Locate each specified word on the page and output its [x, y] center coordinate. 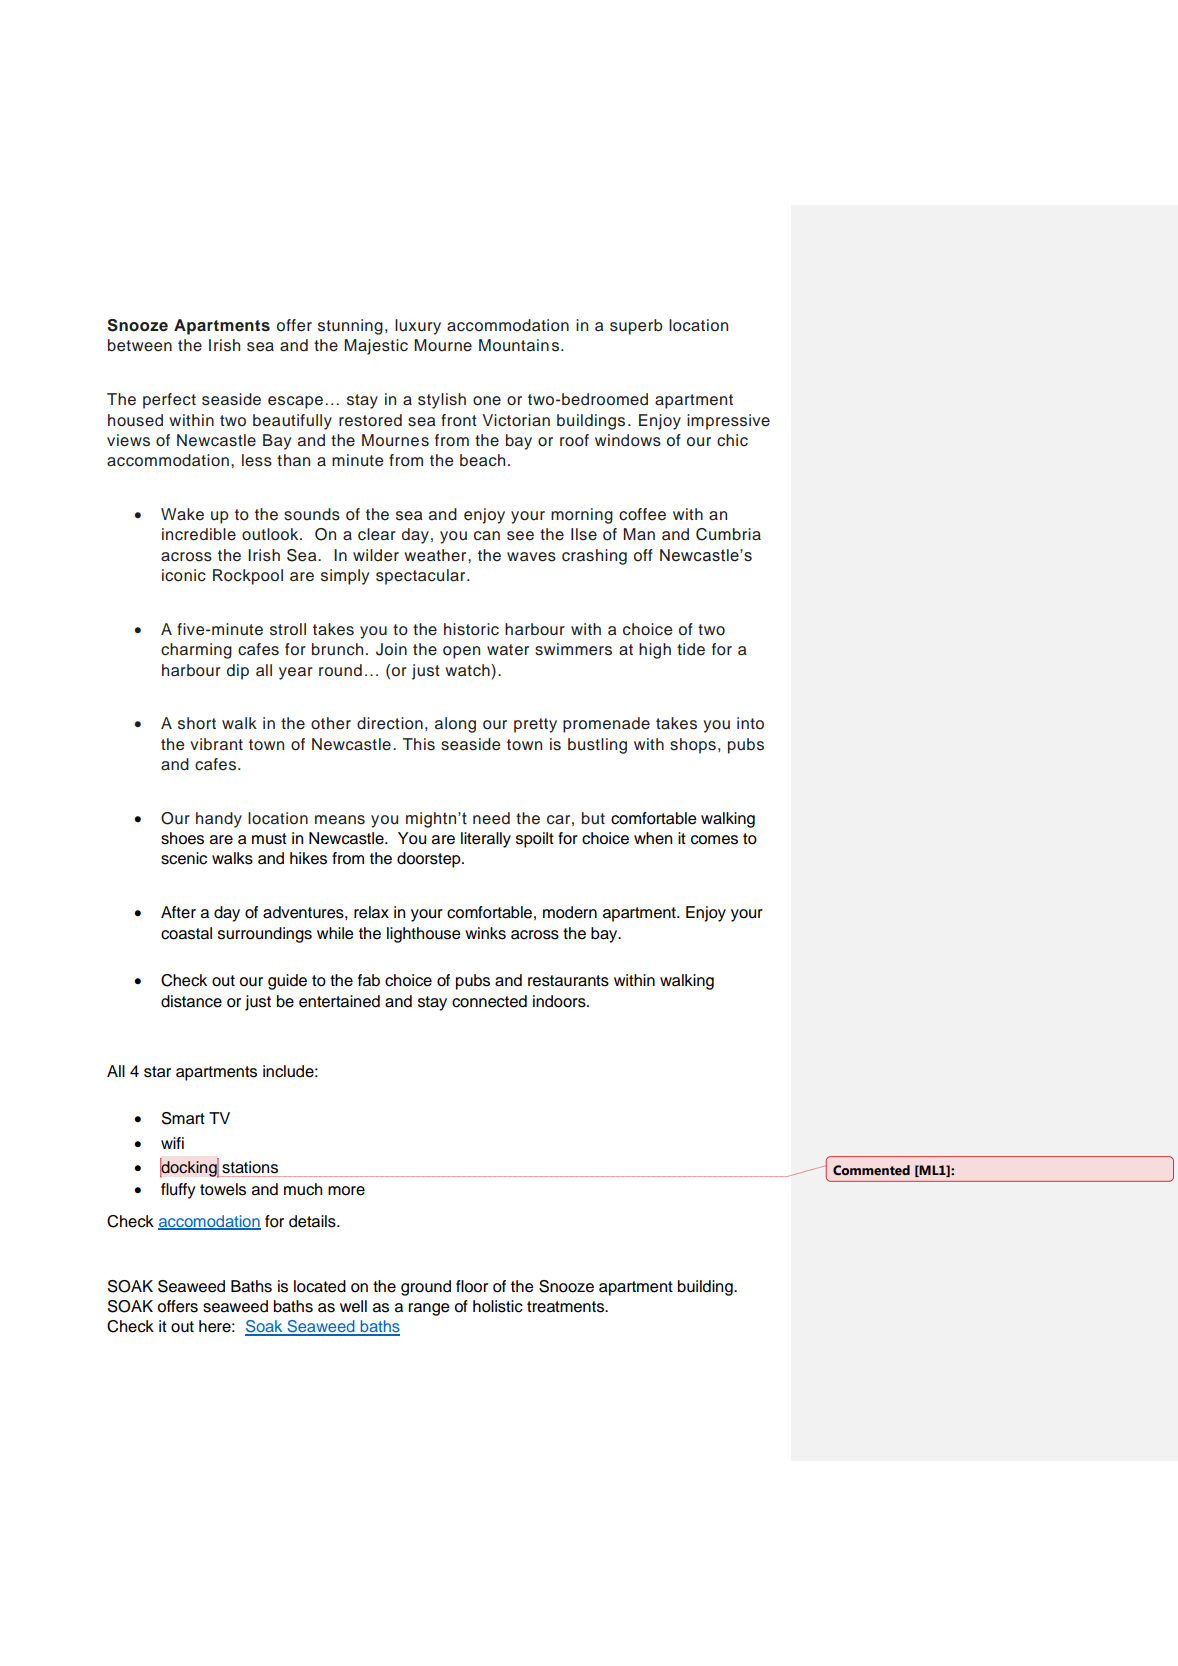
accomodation [209, 1222]
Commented [871, 1170]
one [487, 401]
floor [472, 1286]
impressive [728, 422]
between [140, 345]
